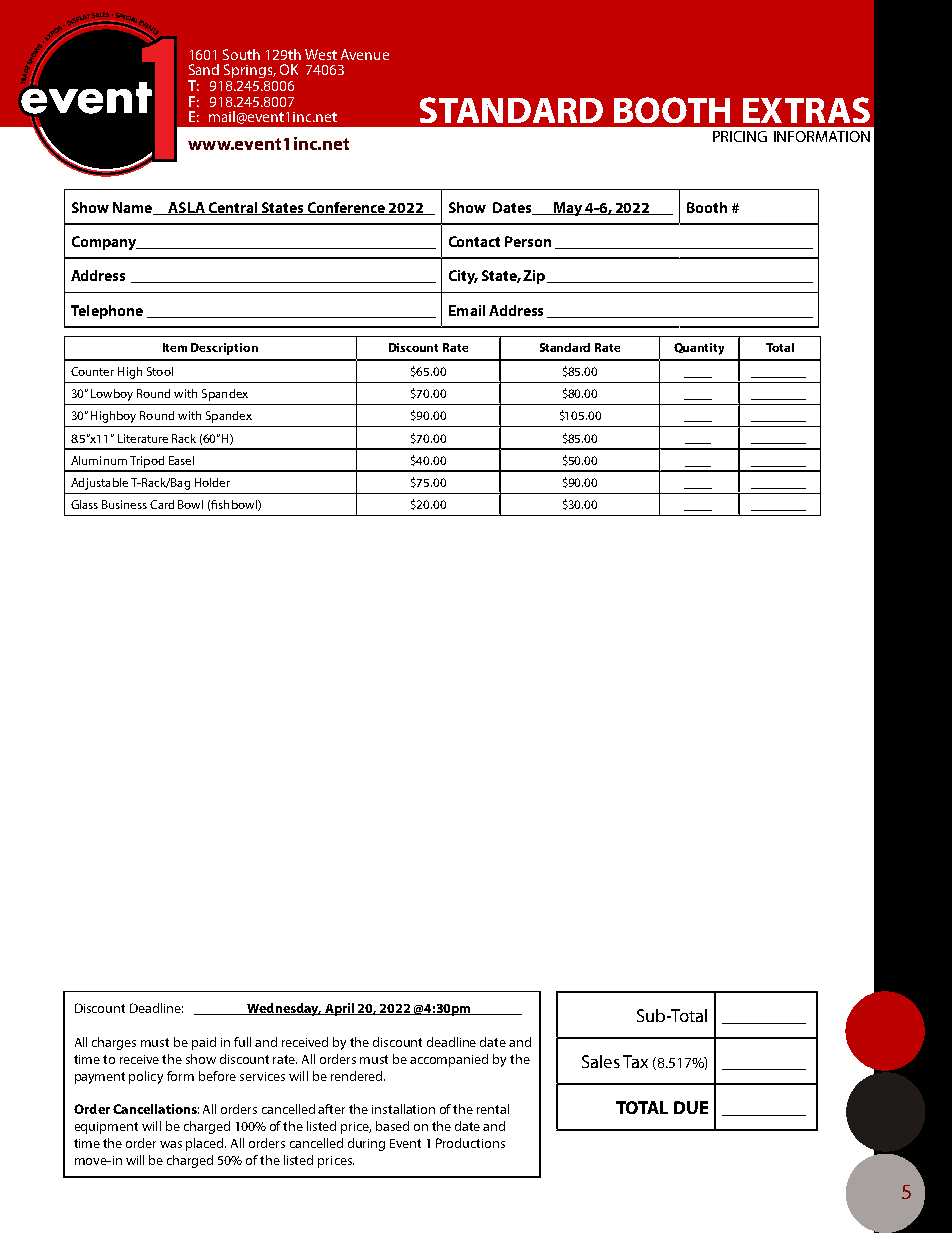 The image size is (952, 1233). What do you see at coordinates (162, 504) in the document?
I see `Card` at bounding box center [162, 504].
